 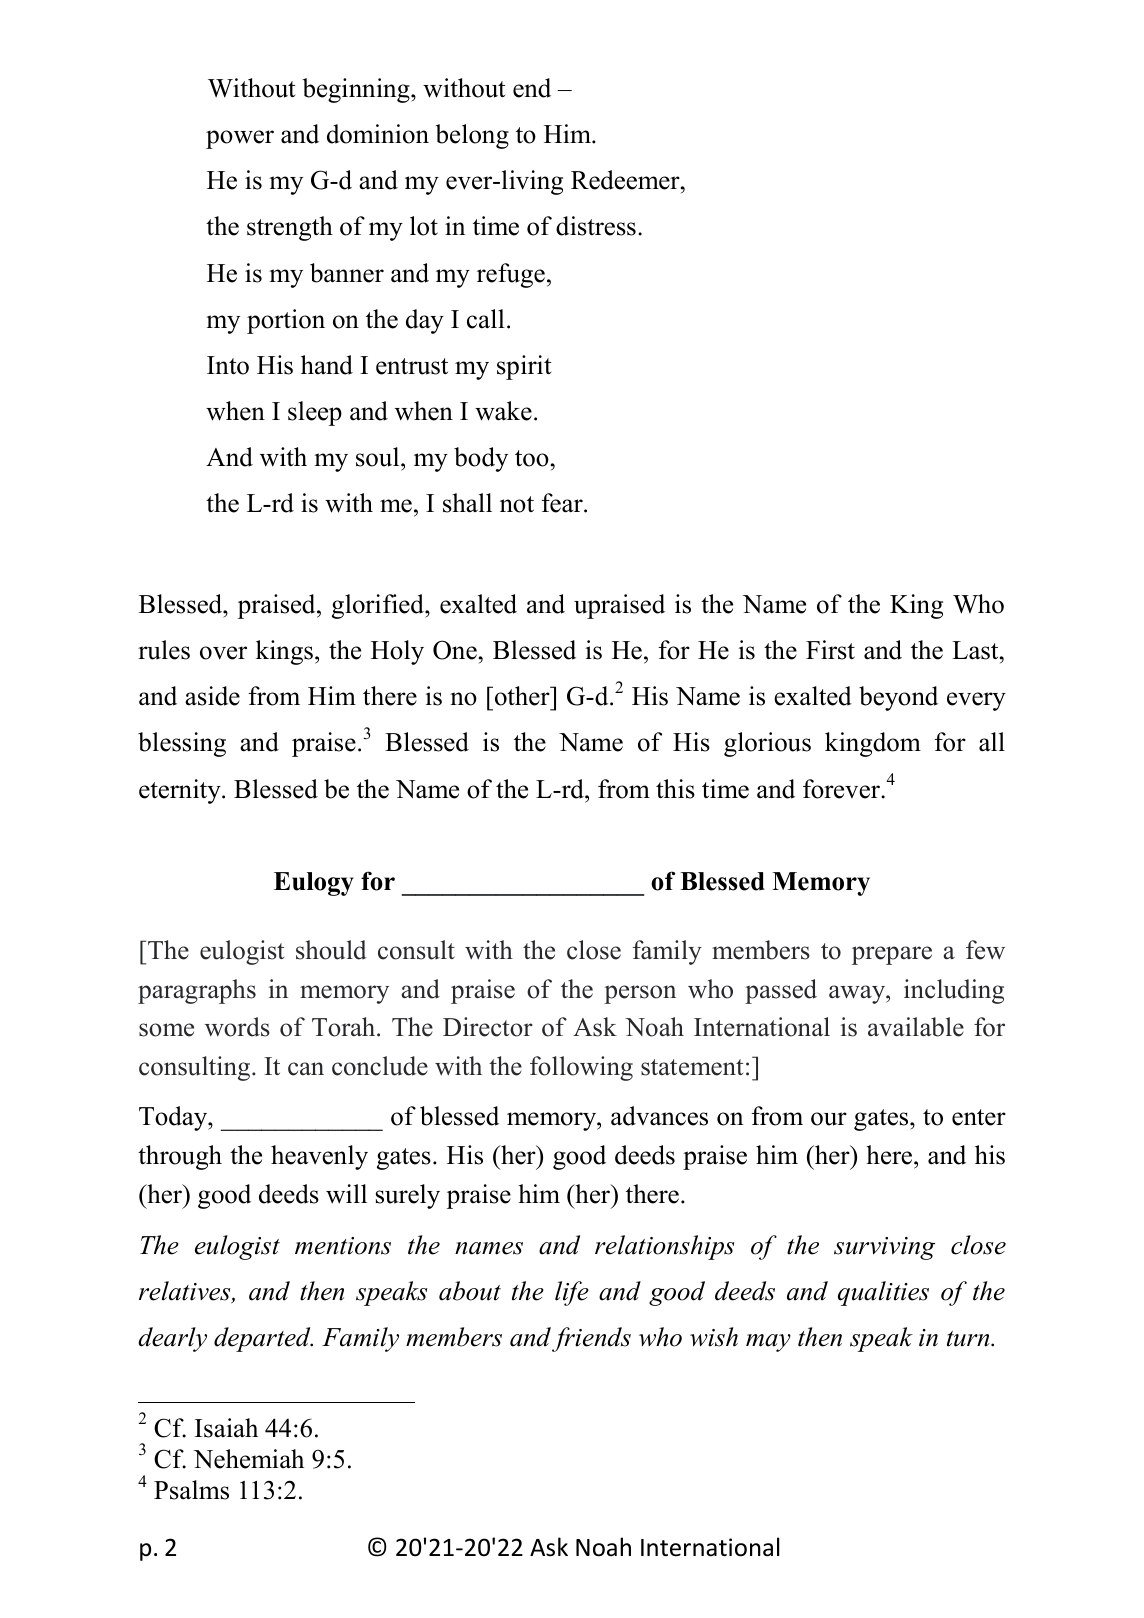 I want to click on turn, so click(x=969, y=1339).
